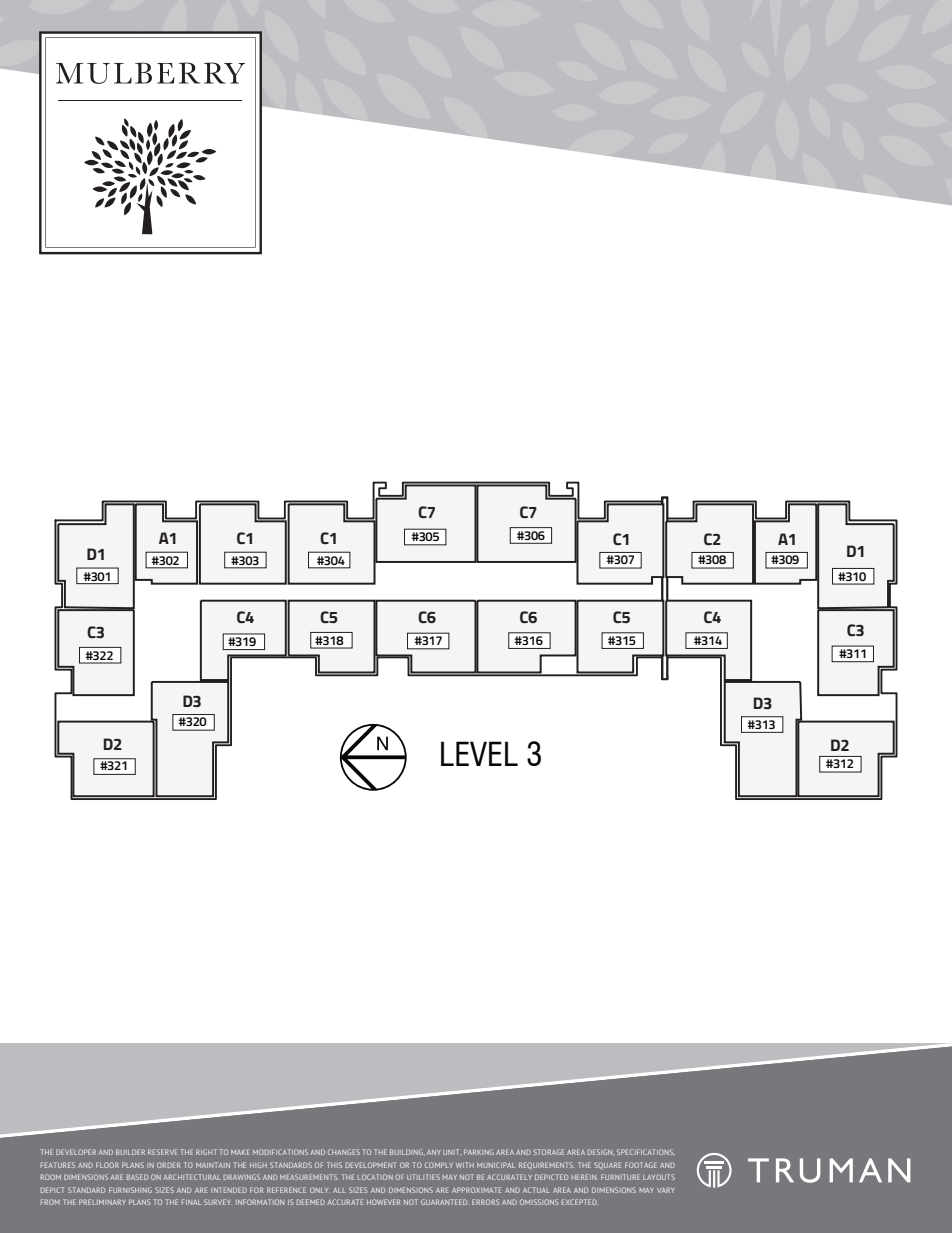 The height and width of the page is (1233, 952). I want to click on MODIFICATIONS, so click(280, 1152).
